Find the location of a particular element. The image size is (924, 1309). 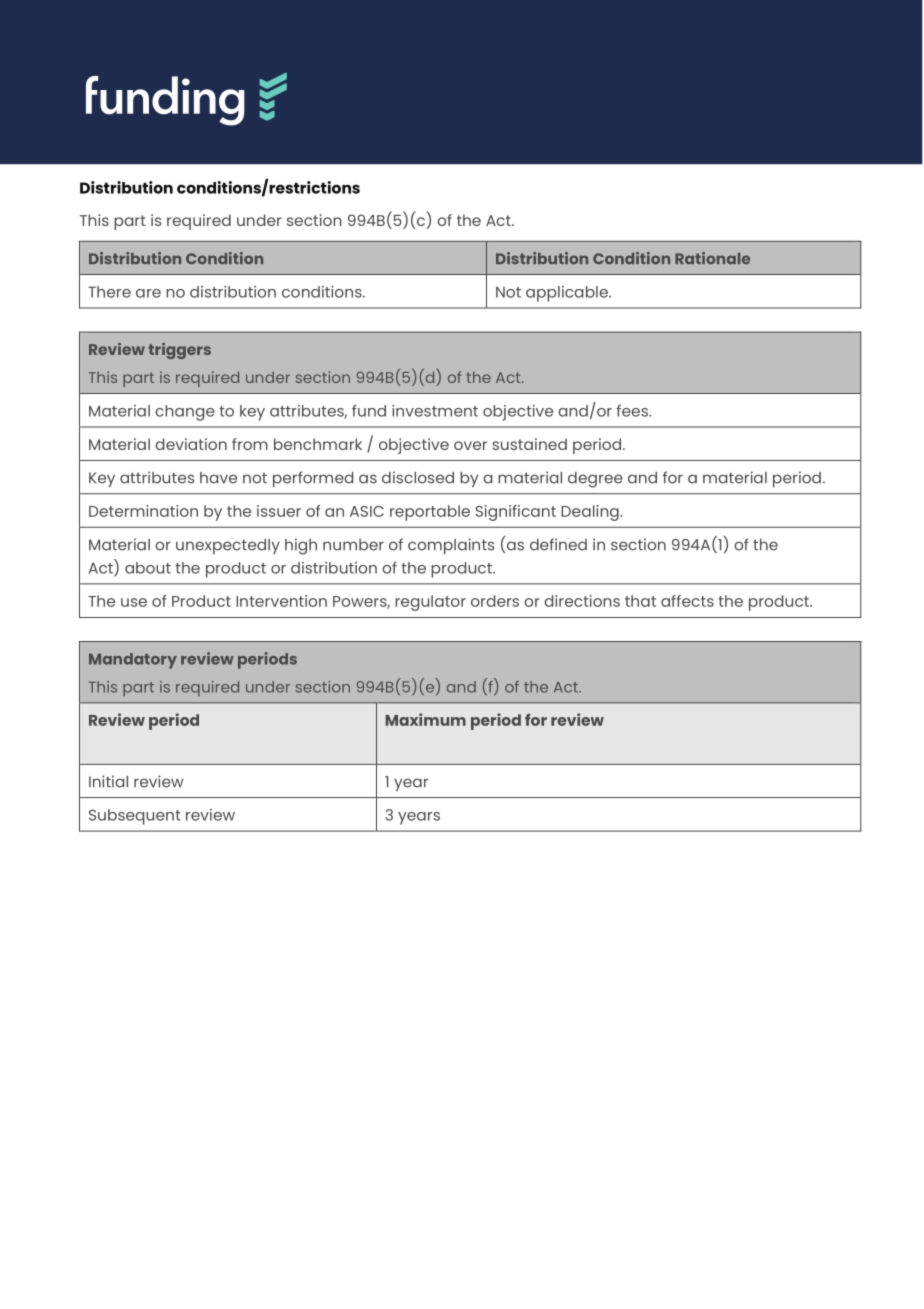

Dealing is located at coordinates (591, 513).
